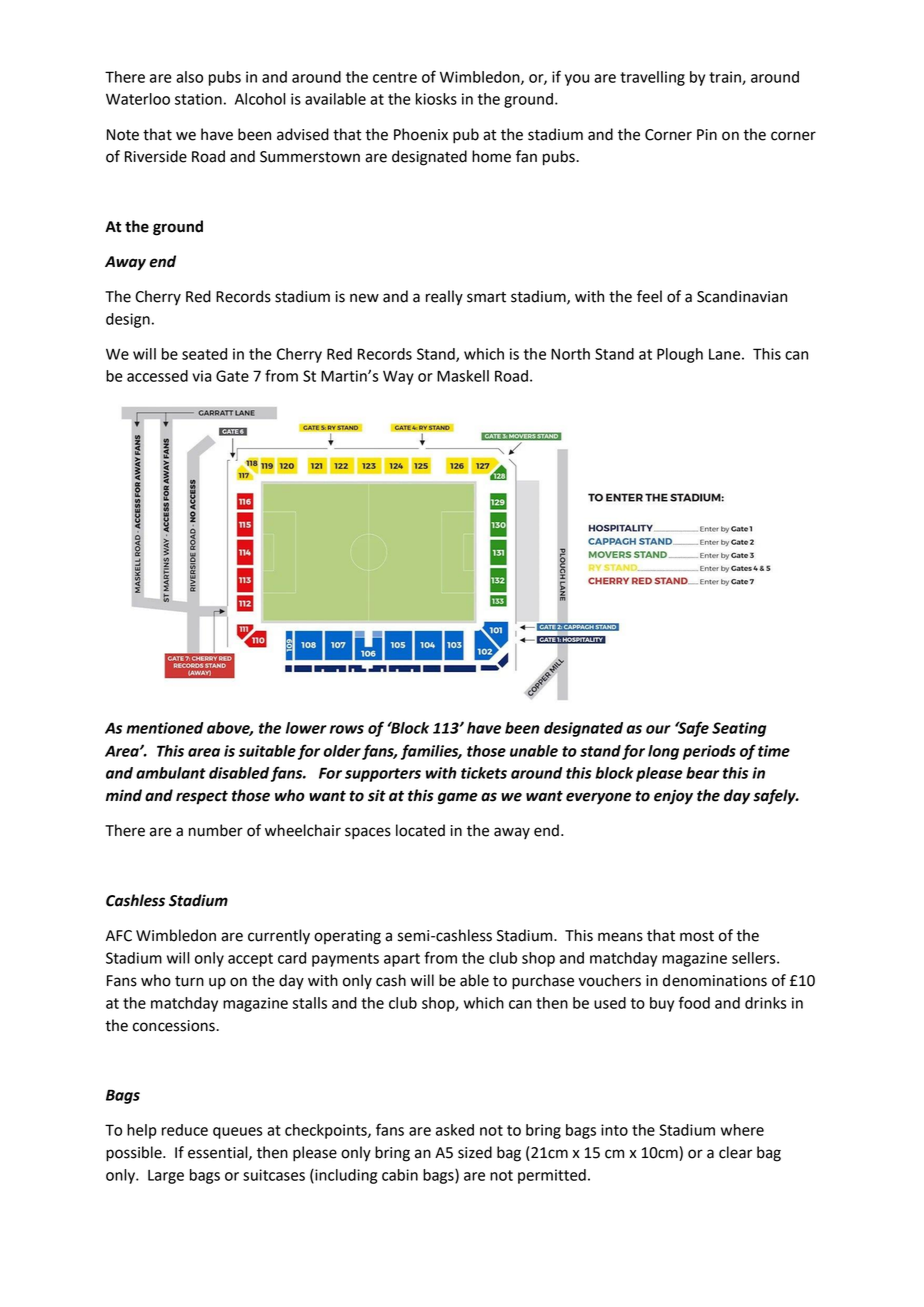 This screenshot has width=924, height=1307. I want to click on station, so click(198, 99).
